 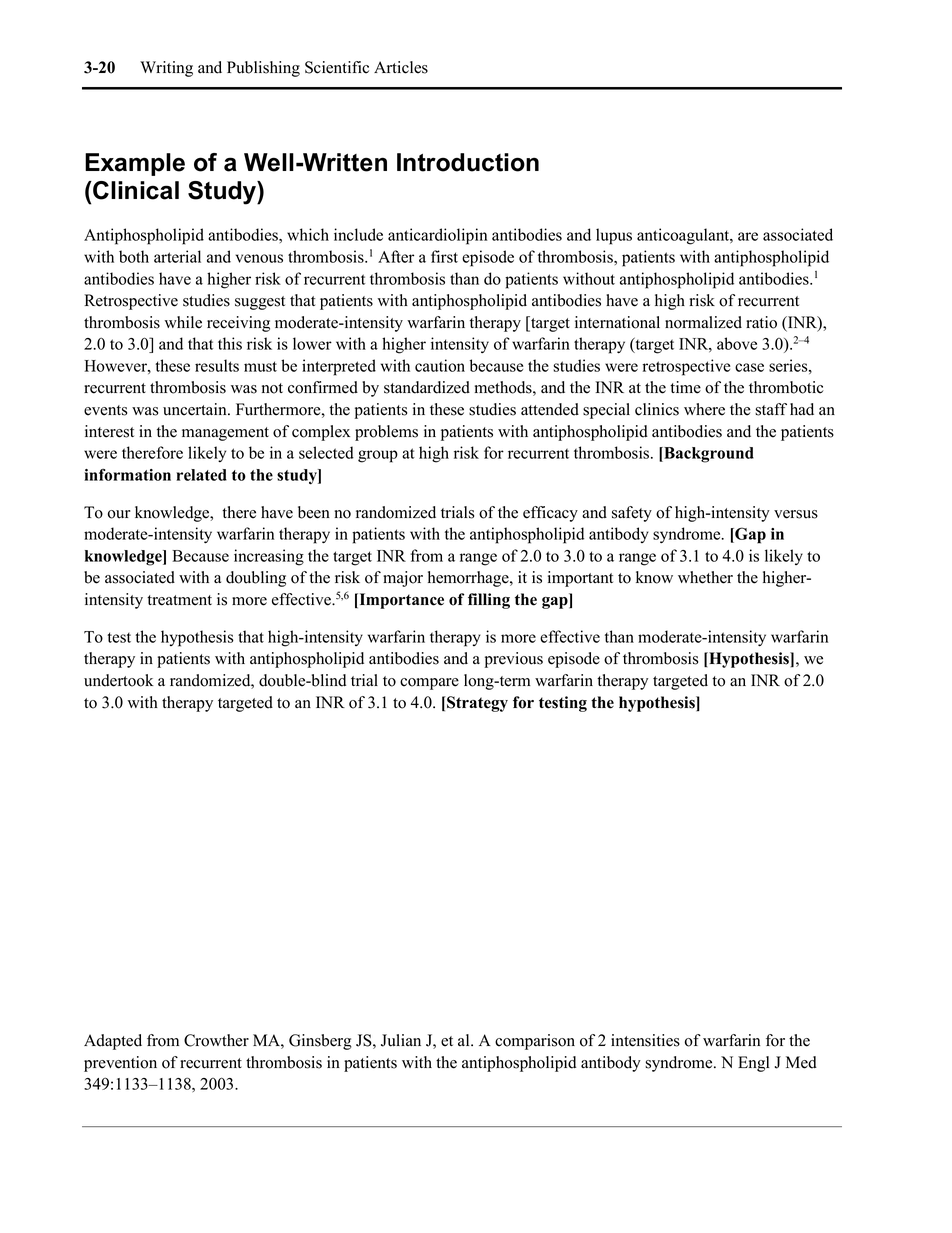 What do you see at coordinates (166, 69) in the screenshot?
I see `Writing` at bounding box center [166, 69].
